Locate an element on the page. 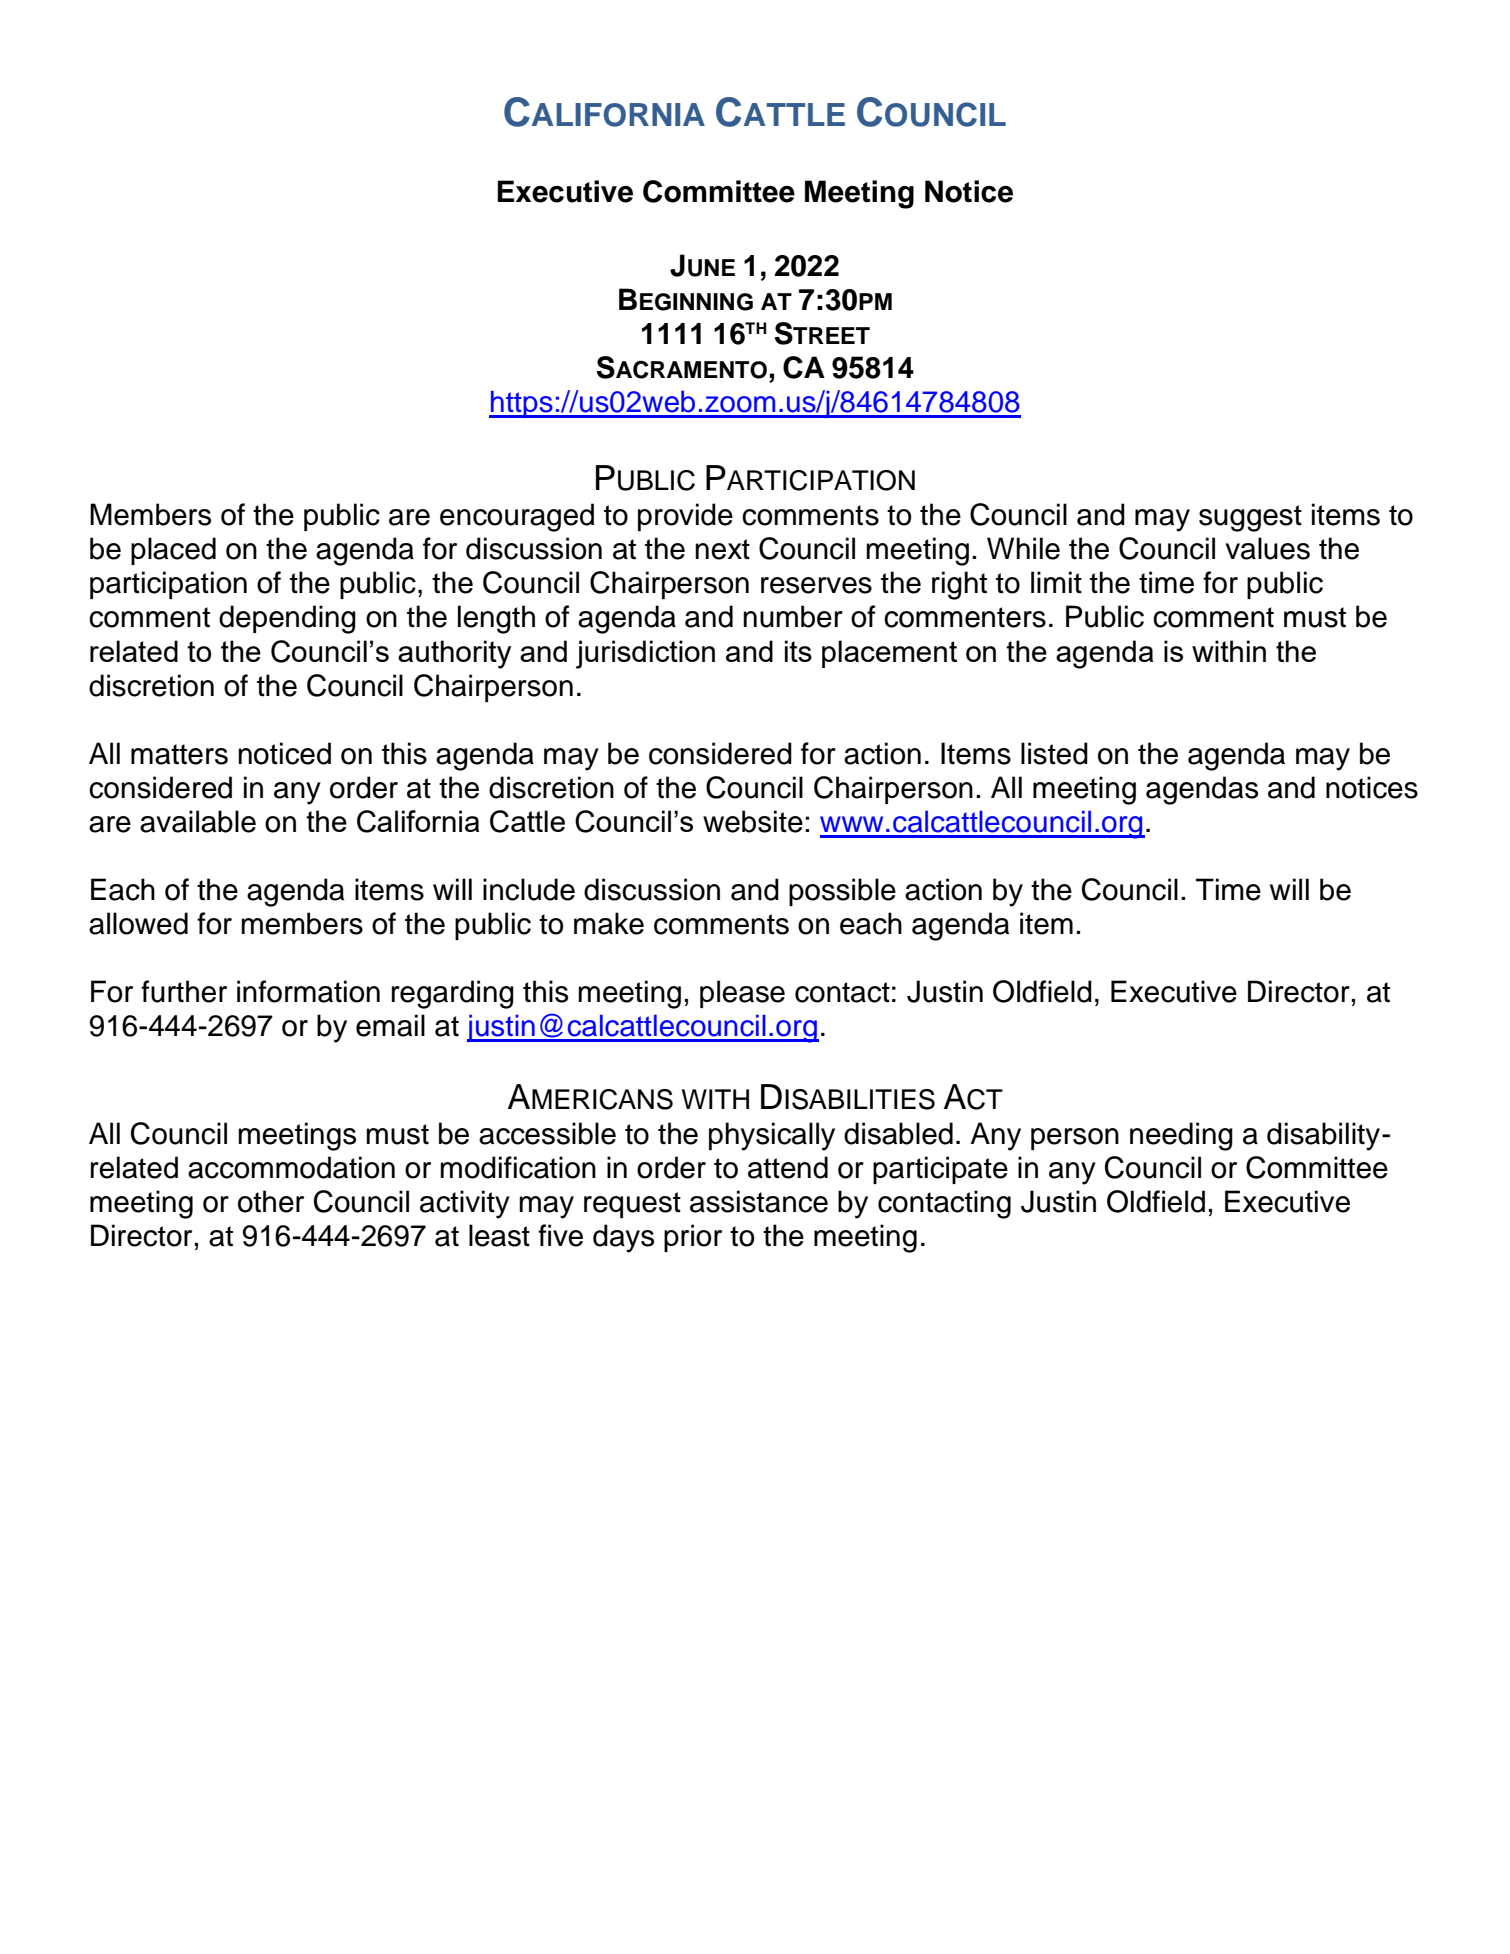  listed is located at coordinates (1054, 753).
